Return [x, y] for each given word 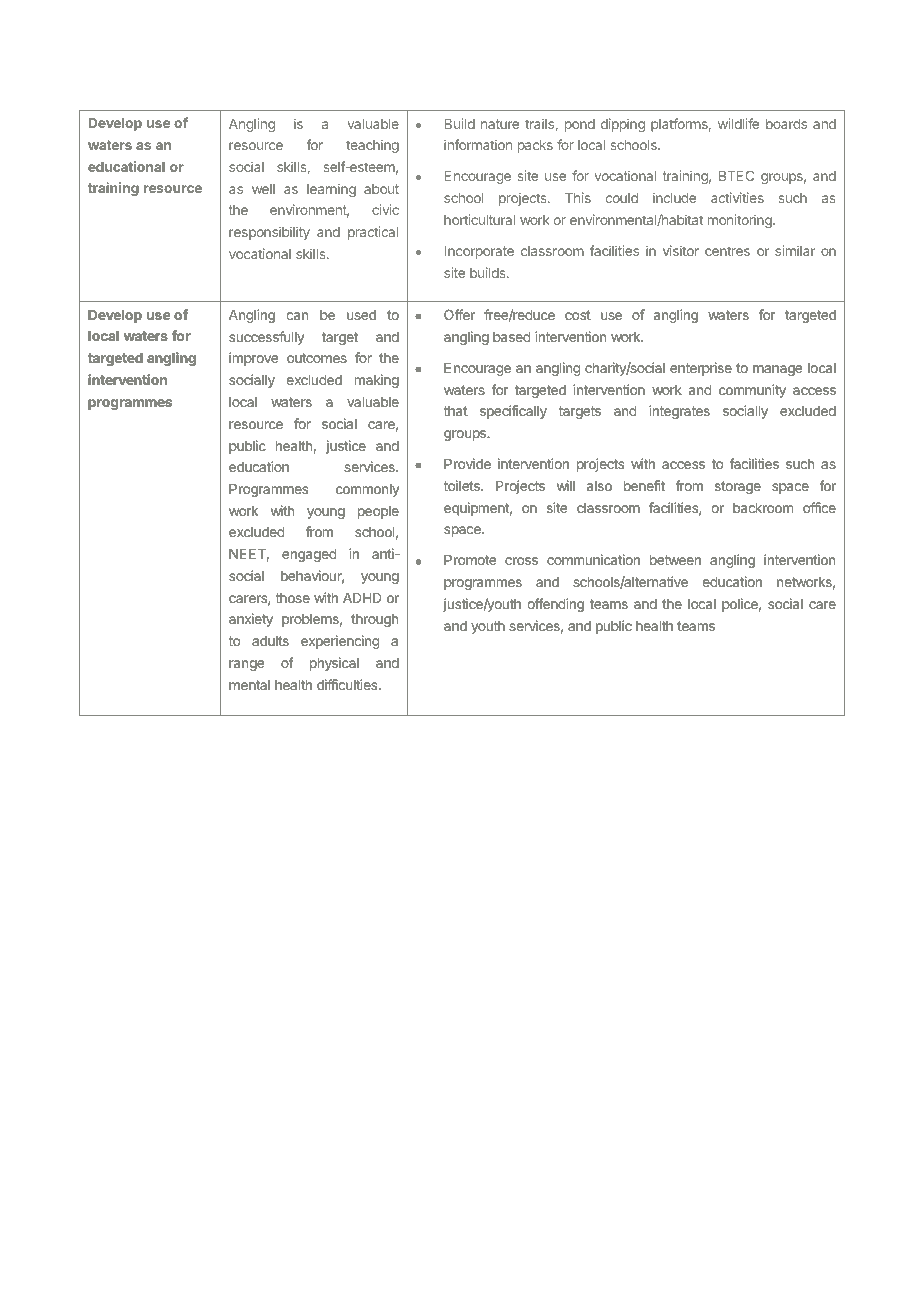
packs [535, 146]
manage [777, 370]
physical [334, 664]
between [675, 560]
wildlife [738, 123]
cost [578, 315]
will [566, 485]
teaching [372, 146]
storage [738, 488]
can [297, 316]
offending [556, 605]
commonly [367, 490]
